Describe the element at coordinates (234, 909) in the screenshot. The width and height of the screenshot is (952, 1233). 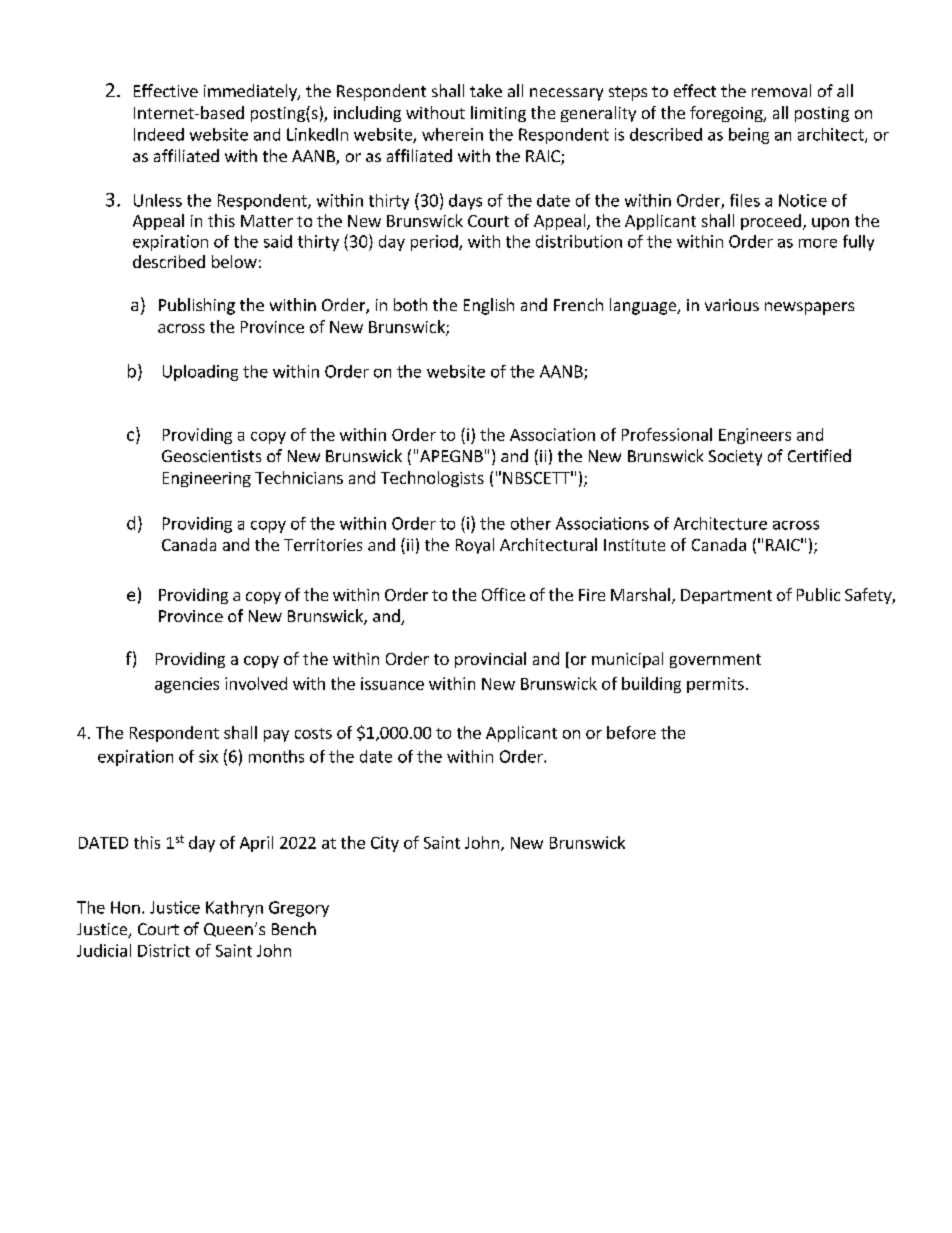
I see `Kathryn` at that location.
